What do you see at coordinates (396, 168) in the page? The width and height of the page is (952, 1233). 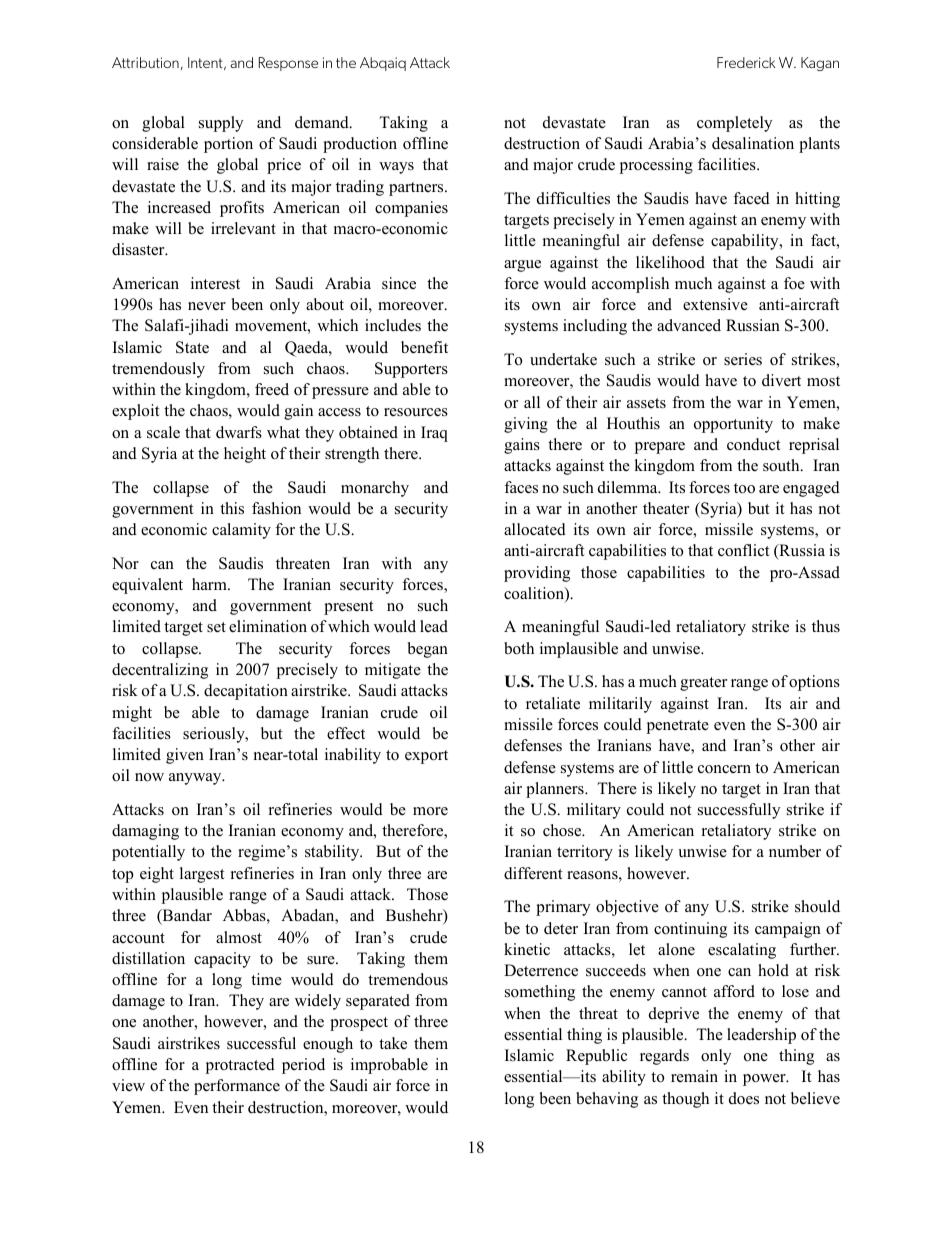 I see `ways` at bounding box center [396, 168].
